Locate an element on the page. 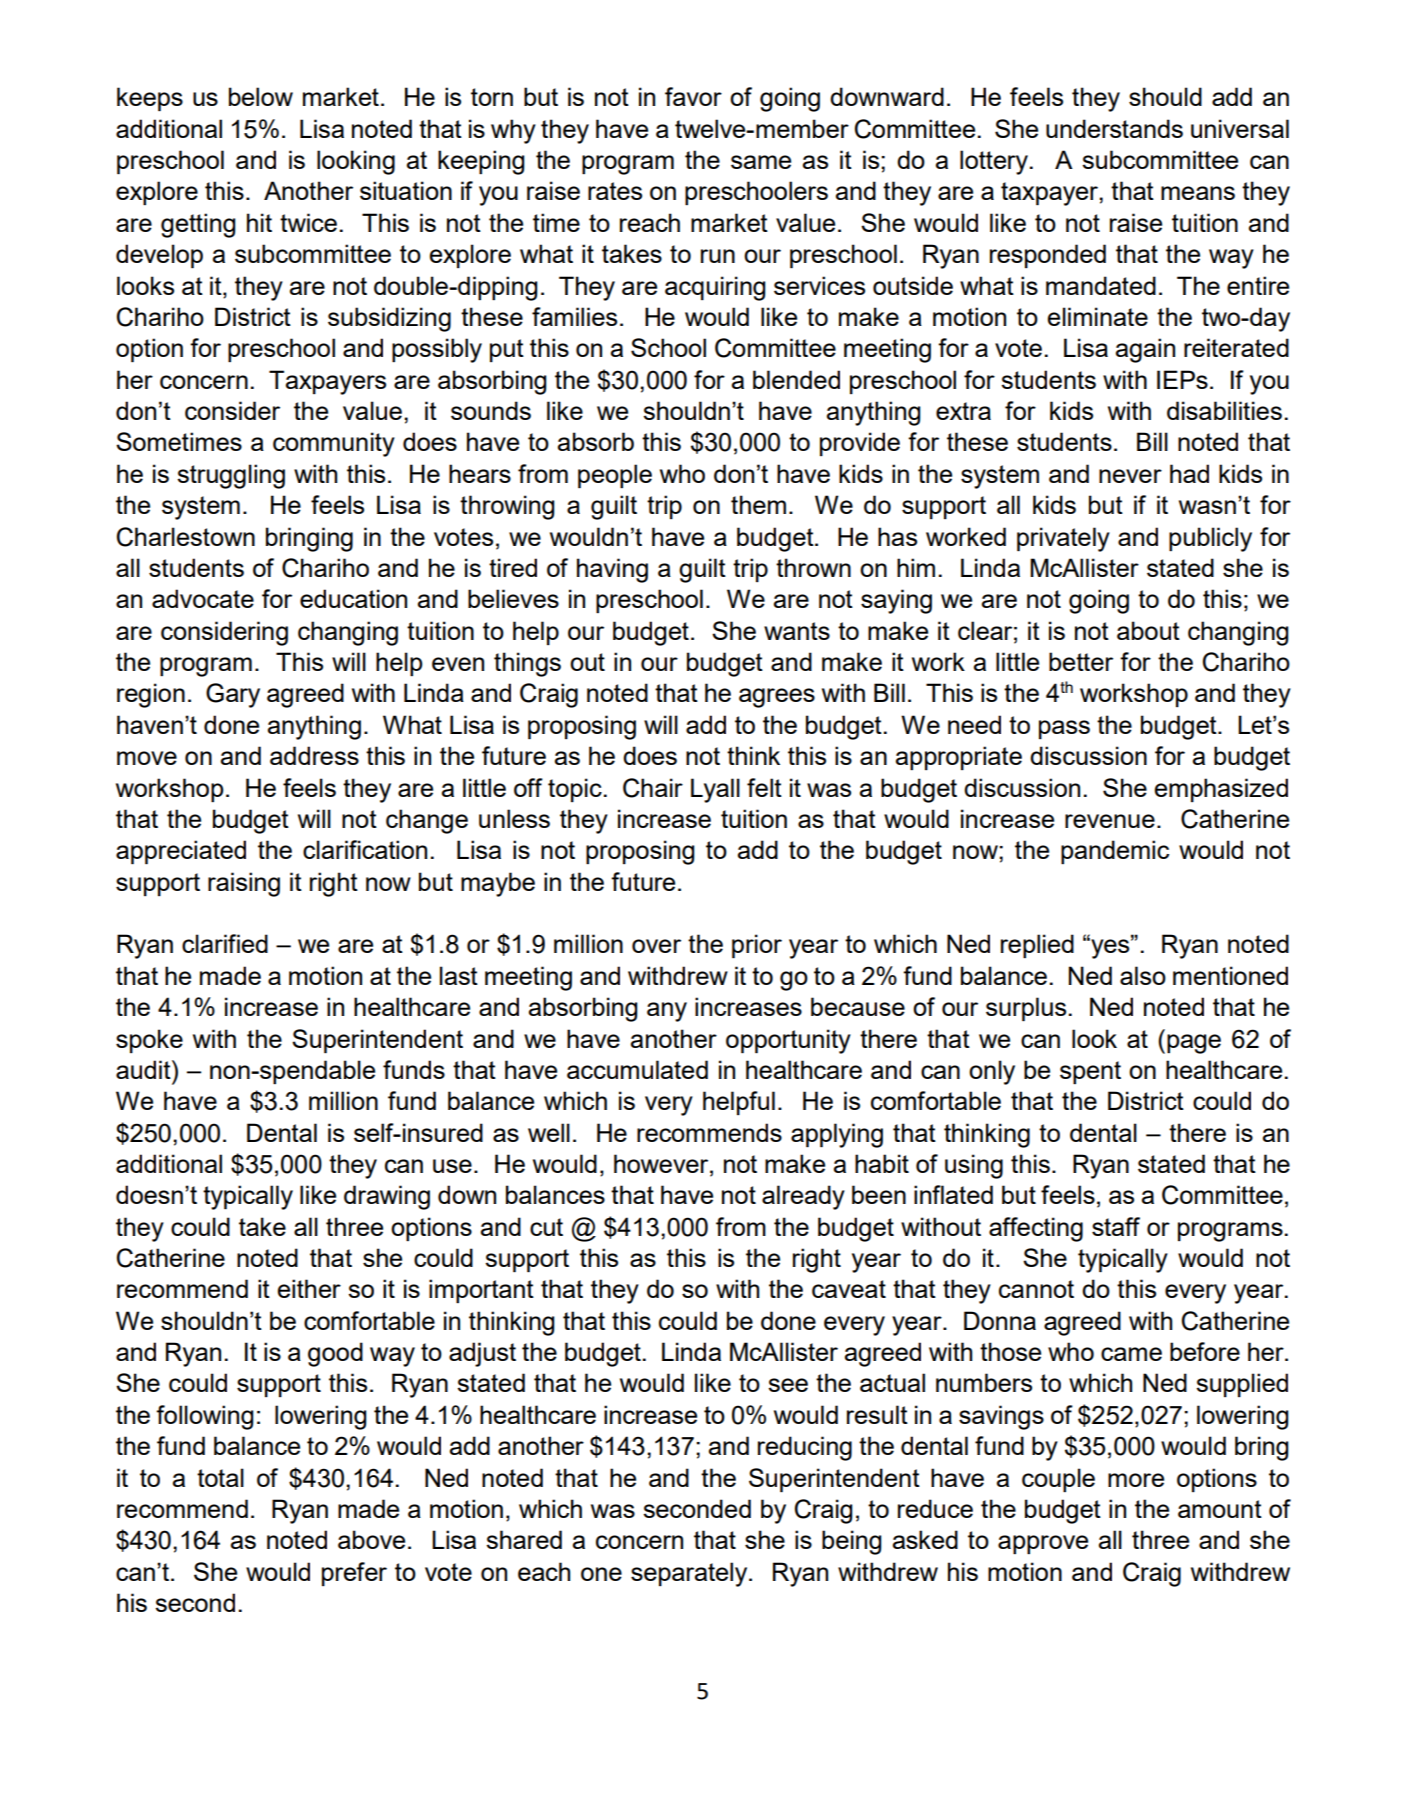 This page has height=1820, width=1406. community is located at coordinates (334, 444).
